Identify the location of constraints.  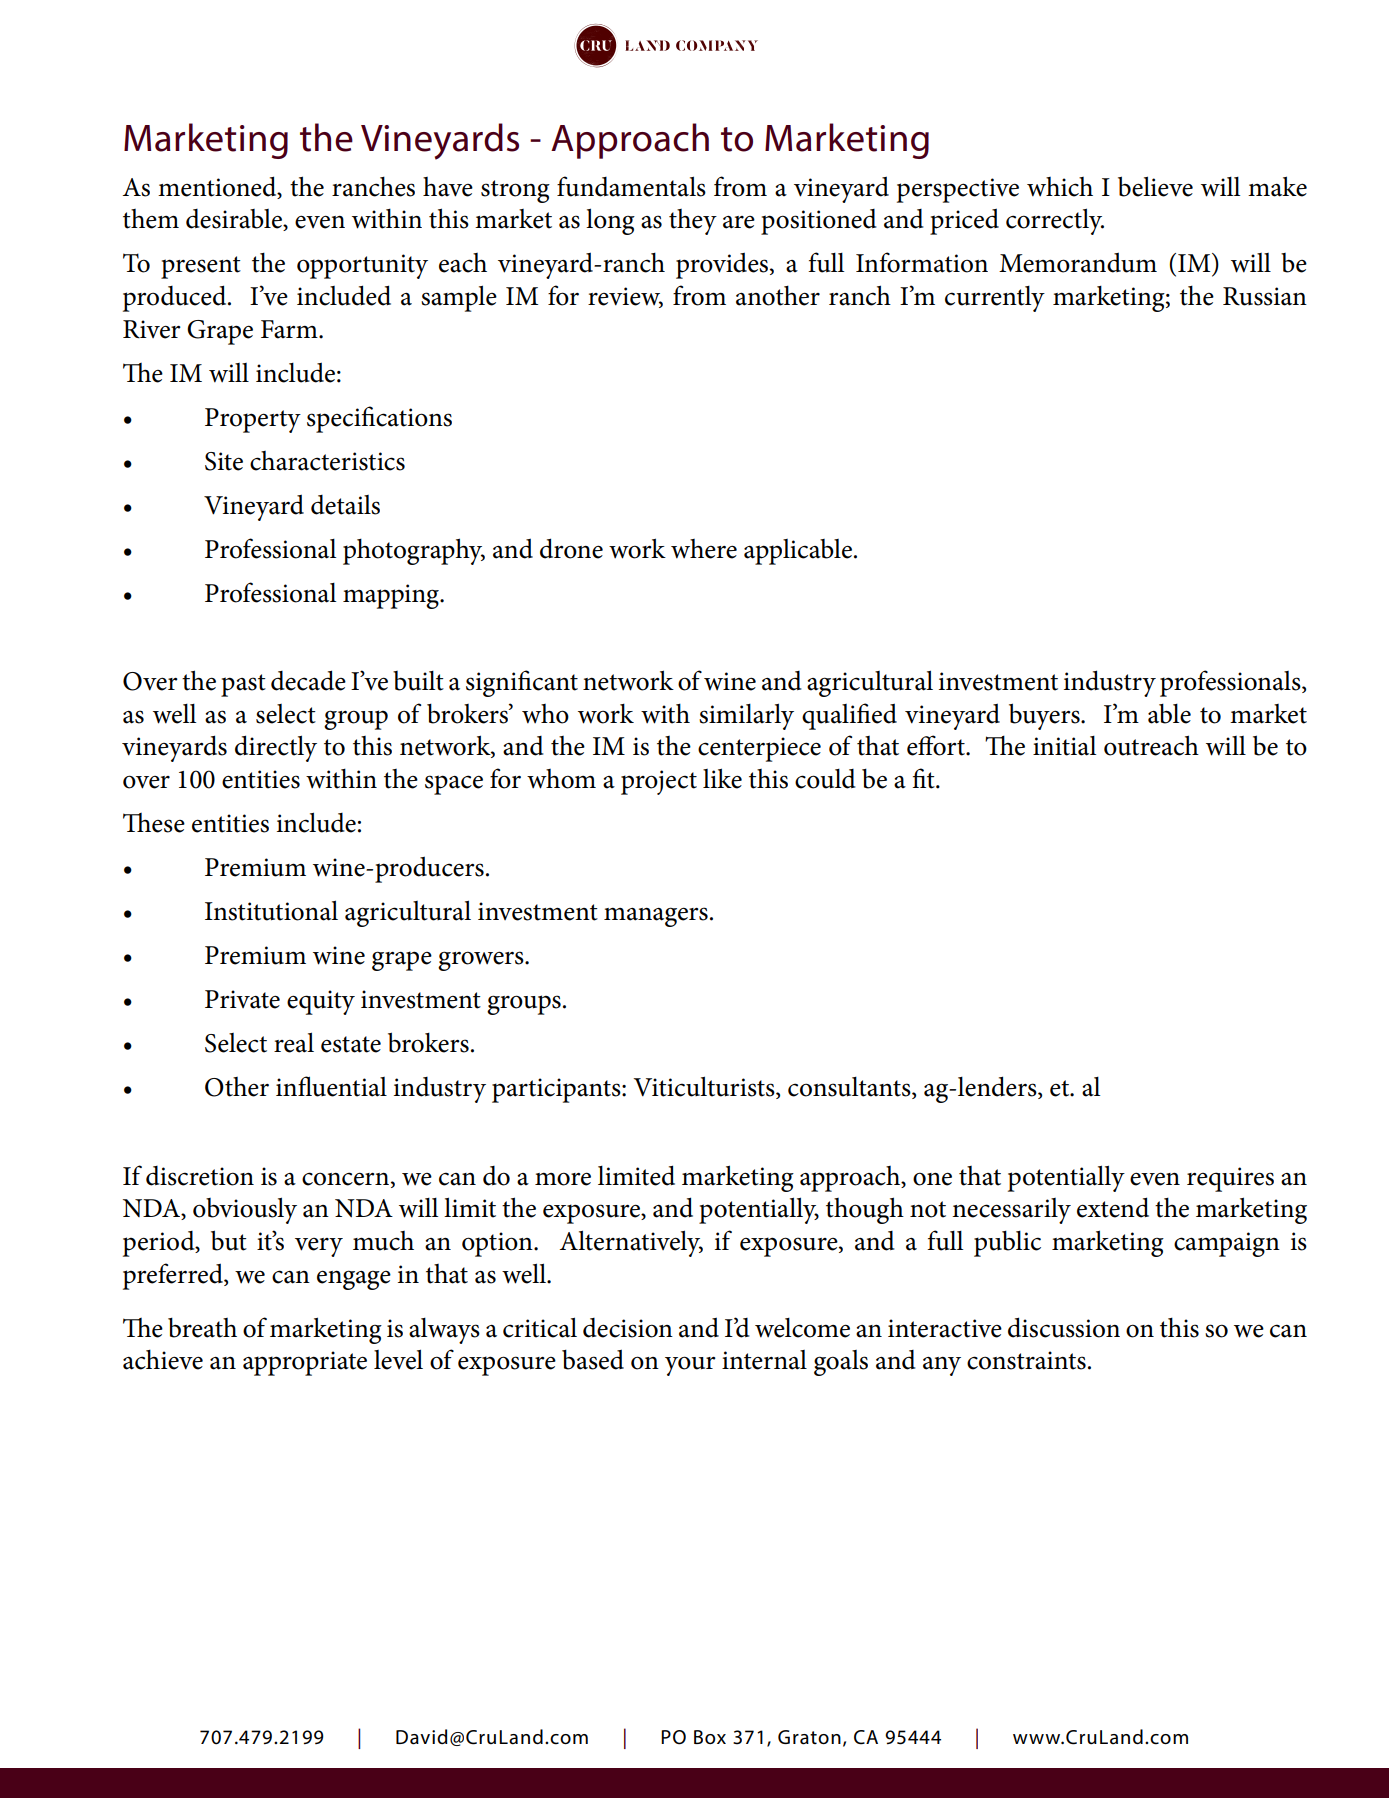
(1026, 1360).
